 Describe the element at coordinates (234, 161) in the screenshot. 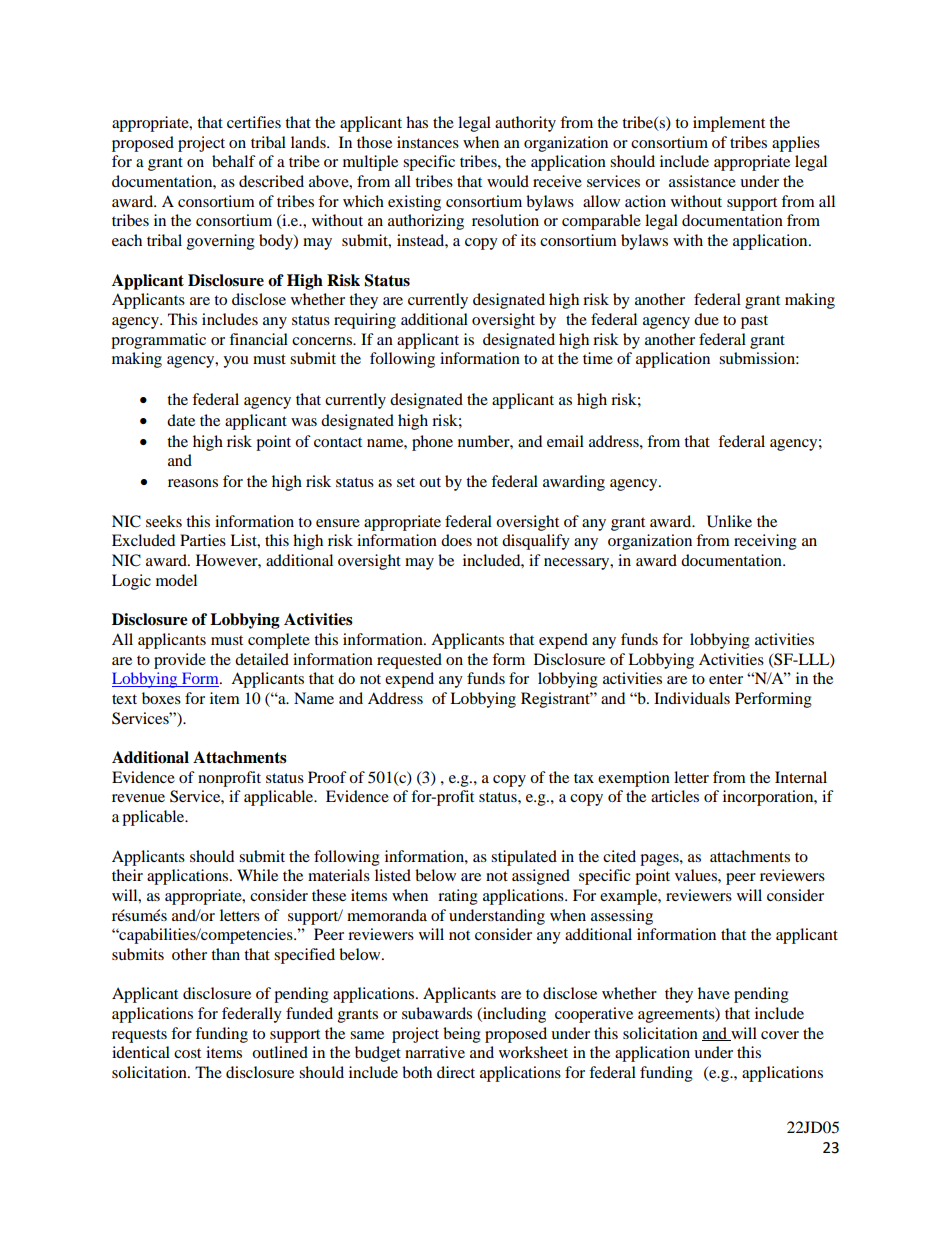

I see `behalf` at that location.
